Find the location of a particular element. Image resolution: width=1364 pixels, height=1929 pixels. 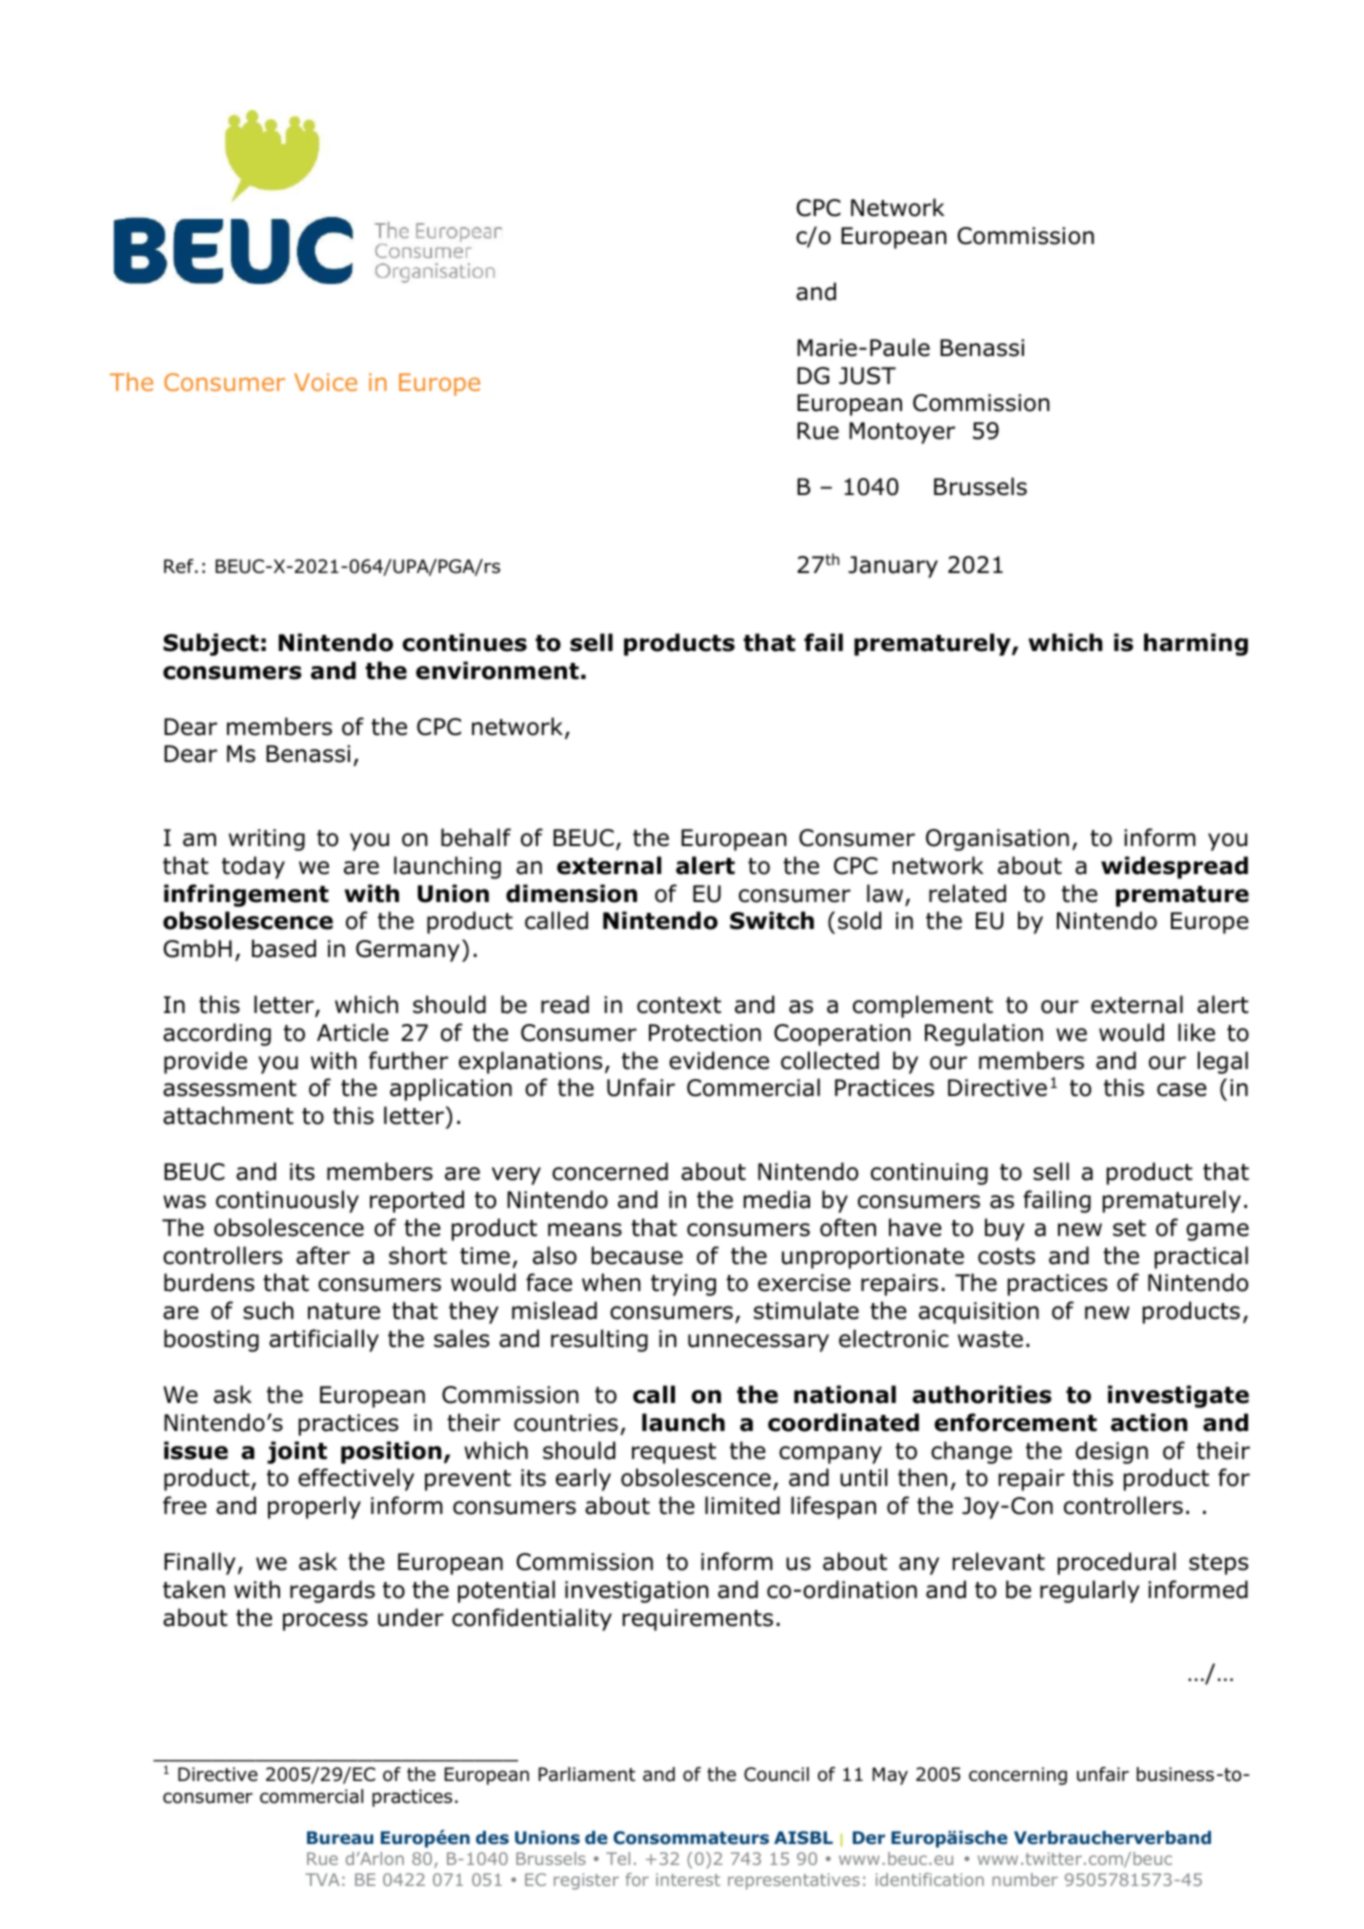

interest is located at coordinates (688, 1879).
